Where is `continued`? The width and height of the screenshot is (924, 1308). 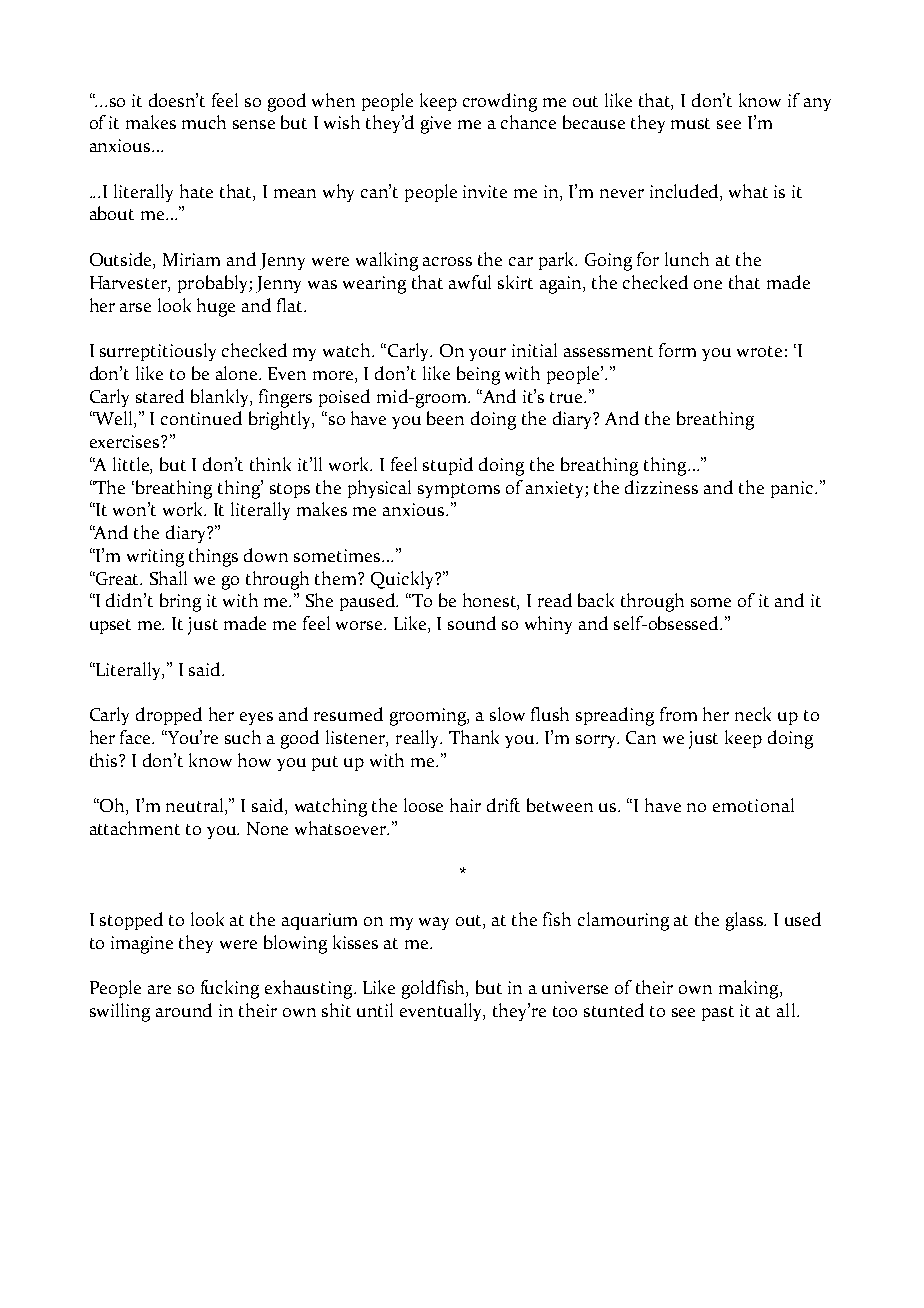
continued is located at coordinates (201, 418).
